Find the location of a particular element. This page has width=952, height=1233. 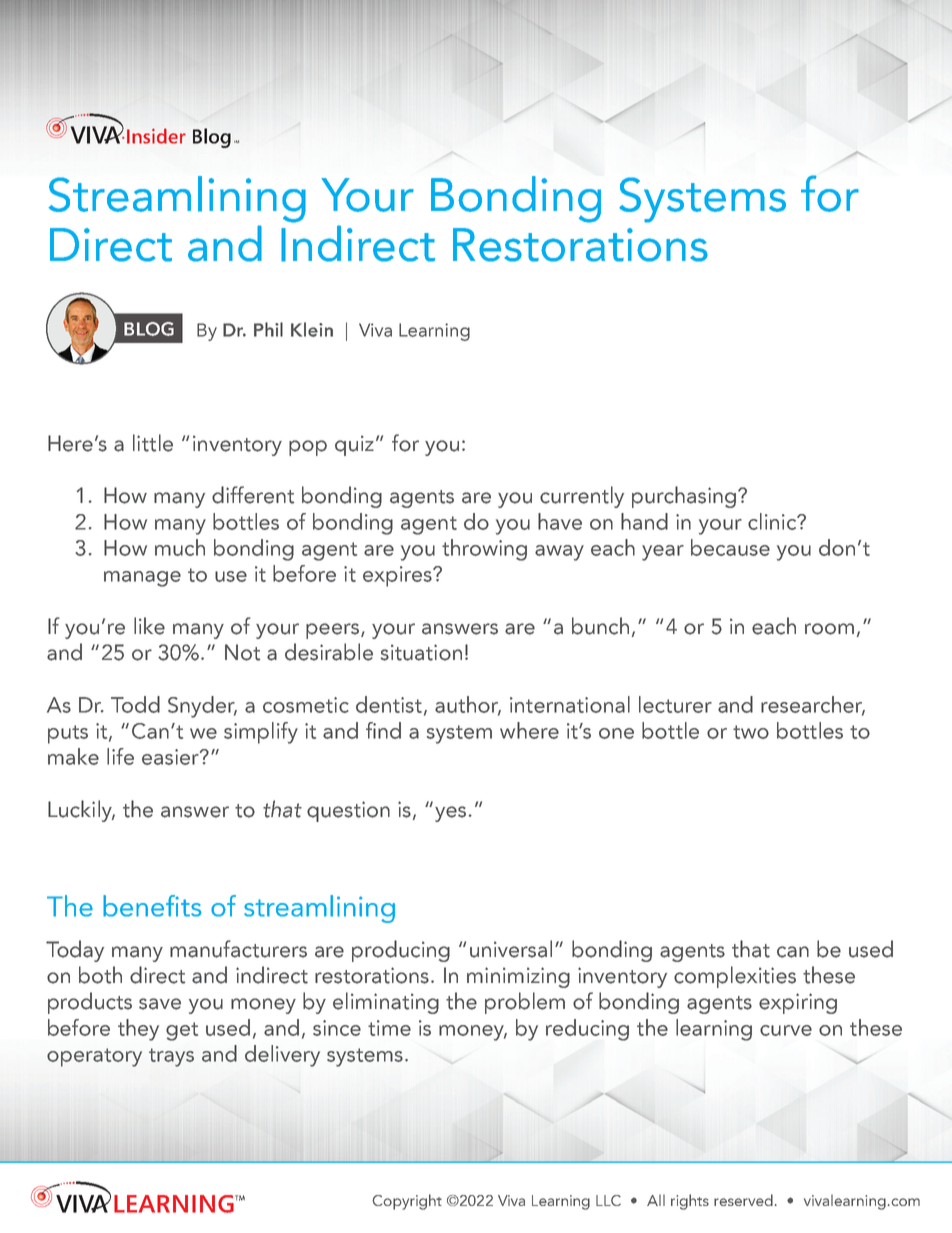

throwing is located at coordinates (484, 550).
